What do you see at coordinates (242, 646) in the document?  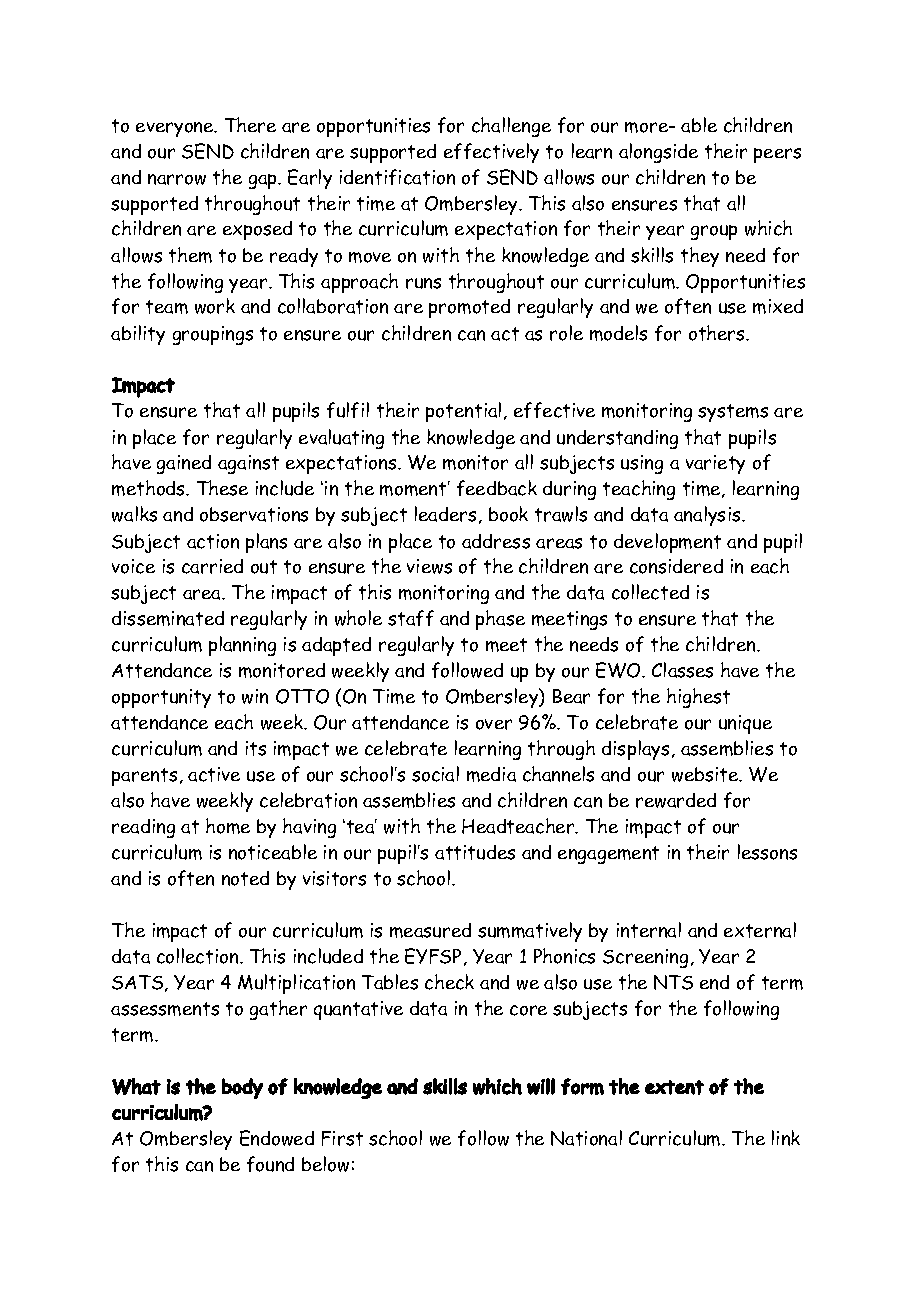 I see `planning` at bounding box center [242, 646].
